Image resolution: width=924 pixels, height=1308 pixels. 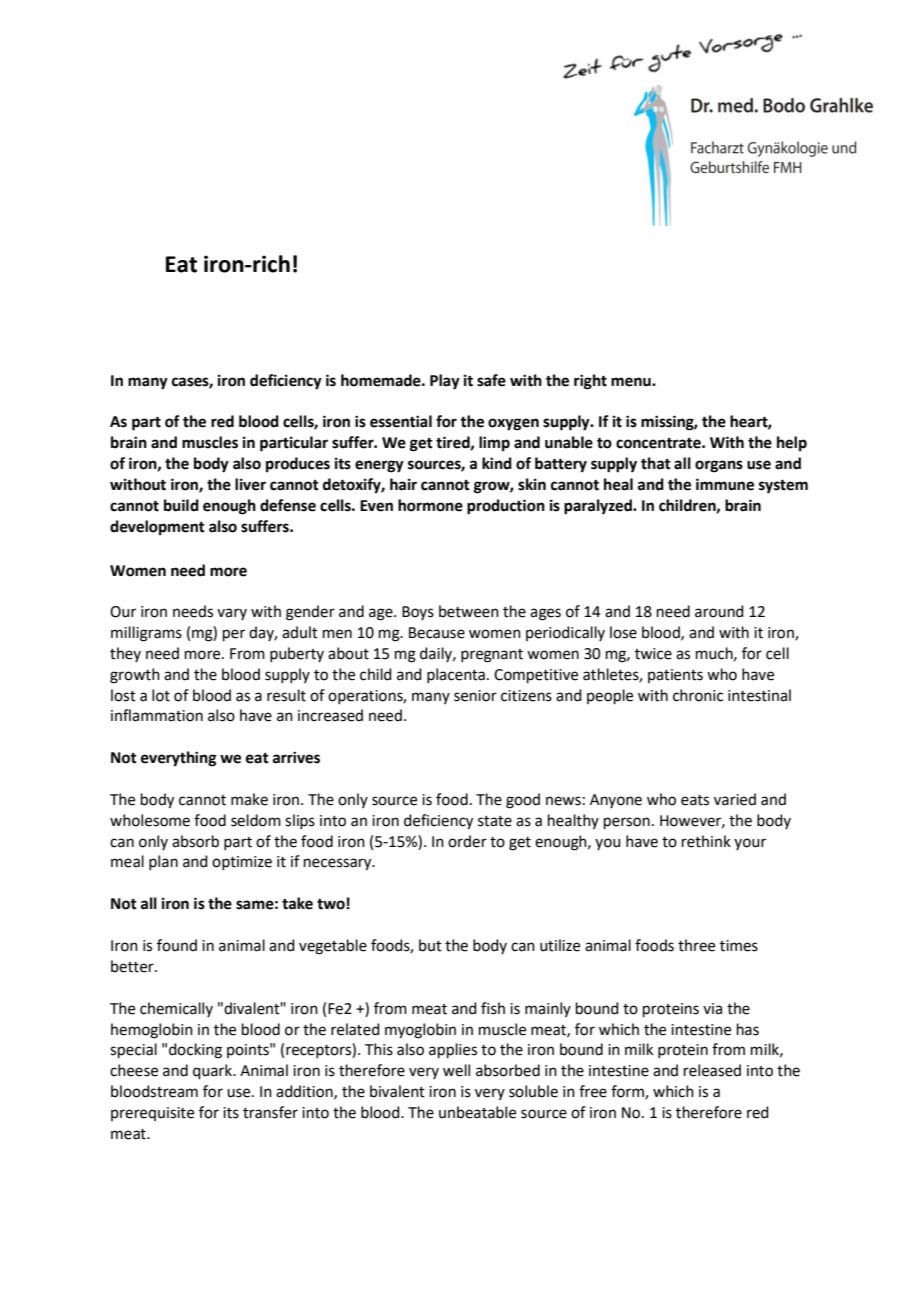 I want to click on Because, so click(x=437, y=633).
